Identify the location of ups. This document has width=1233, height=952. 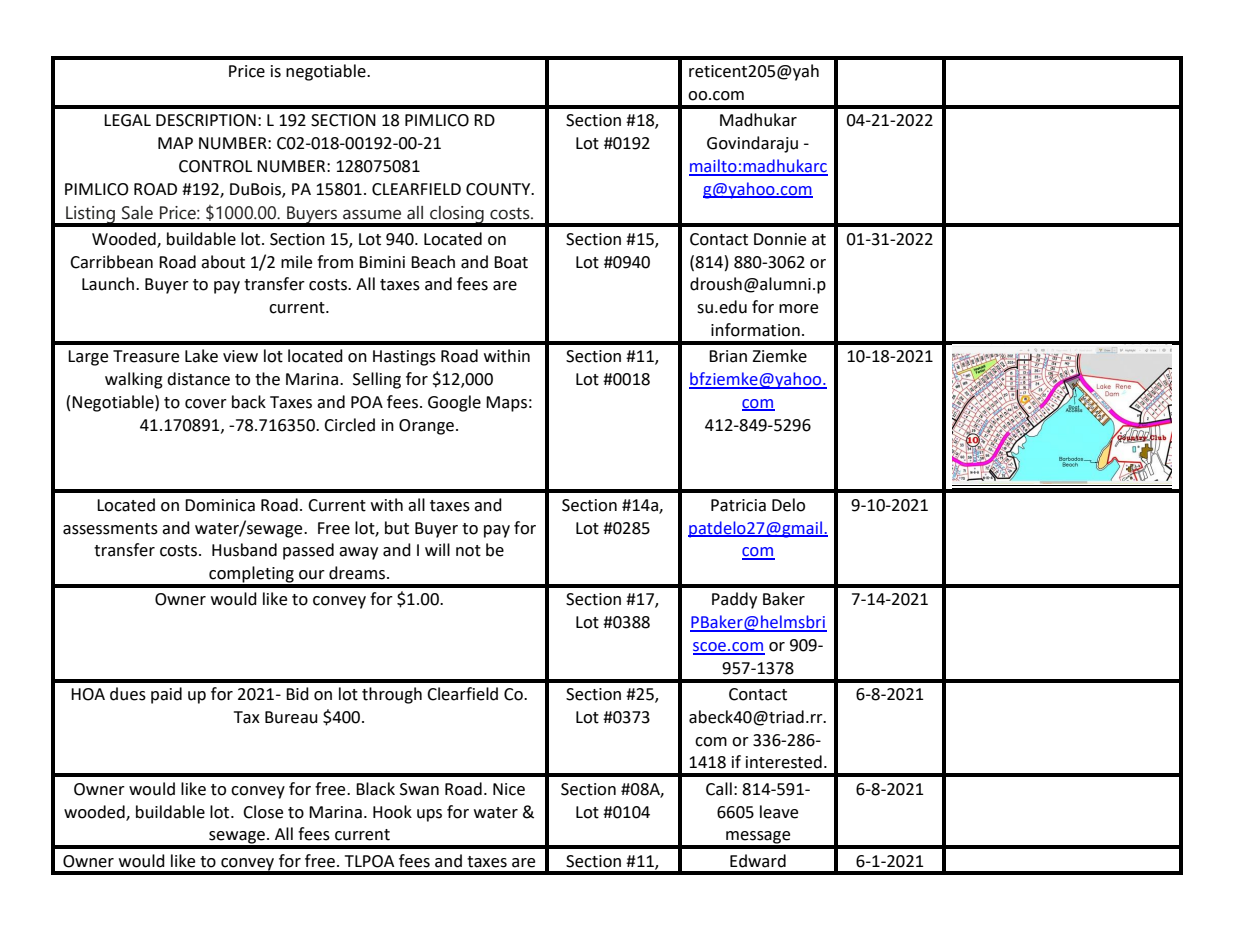
(429, 815).
